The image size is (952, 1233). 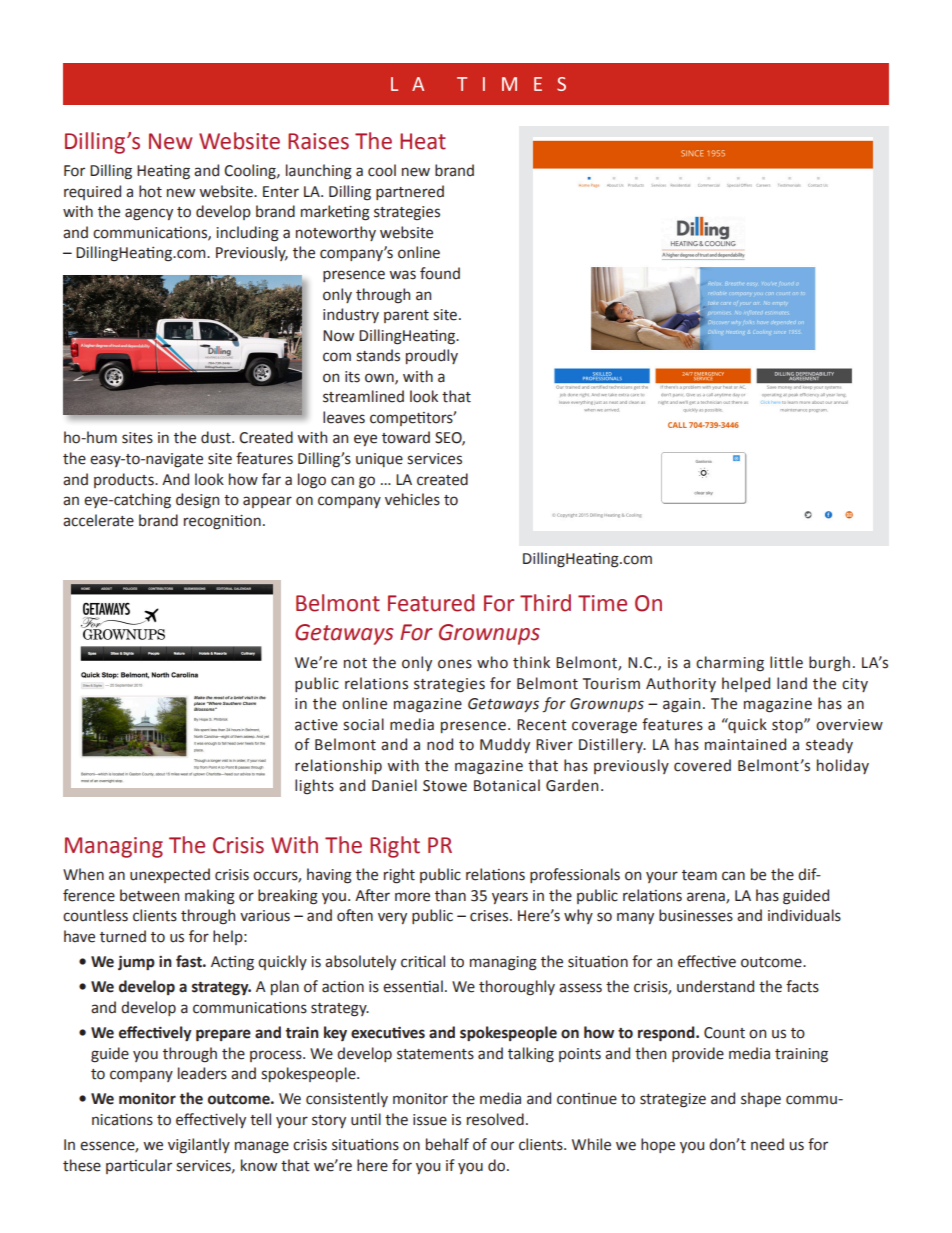 What do you see at coordinates (602, 603) in the image?
I see `Time` at bounding box center [602, 603].
